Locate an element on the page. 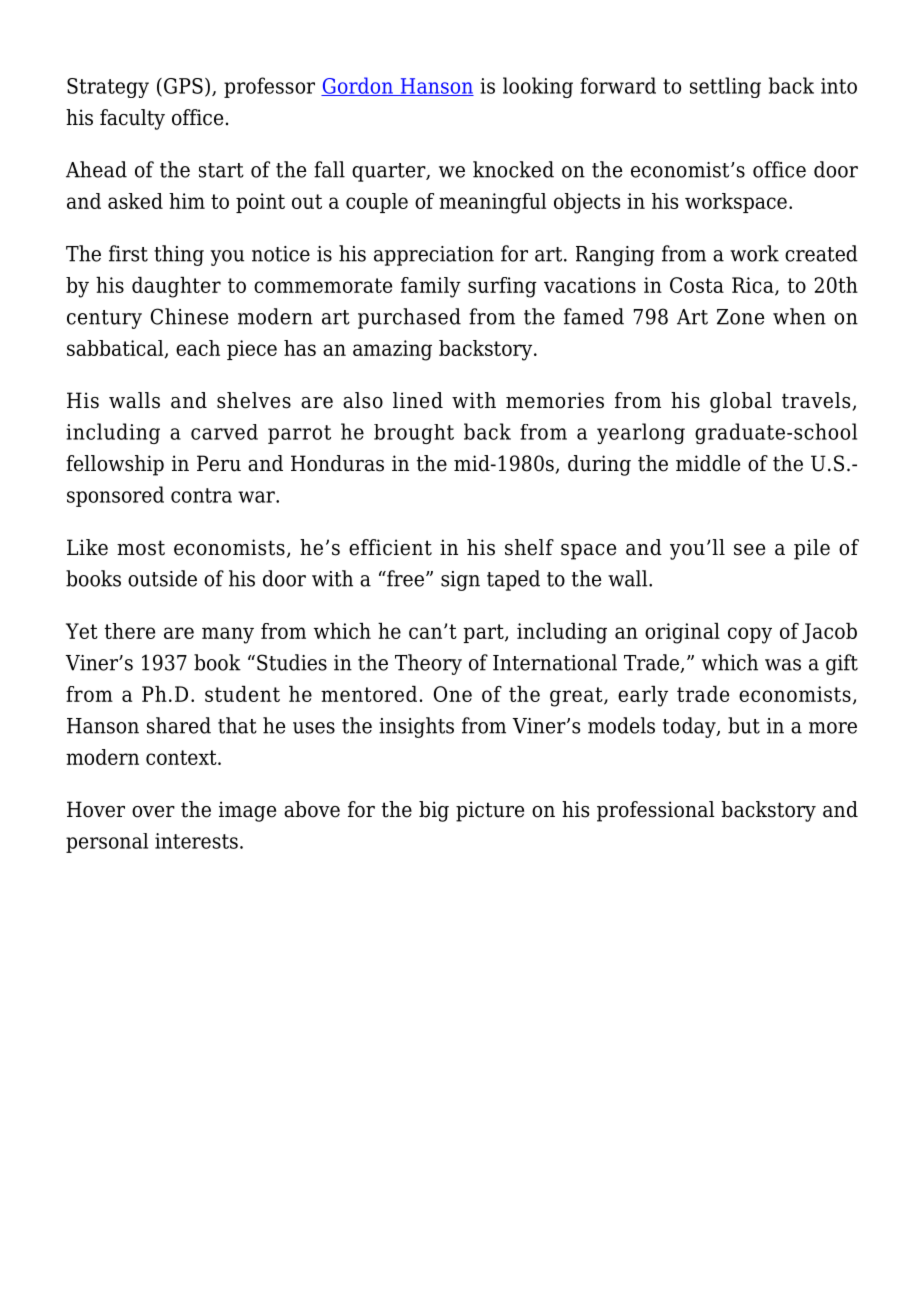 This page has width=924, height=1308. GPS is located at coordinates (183, 86).
